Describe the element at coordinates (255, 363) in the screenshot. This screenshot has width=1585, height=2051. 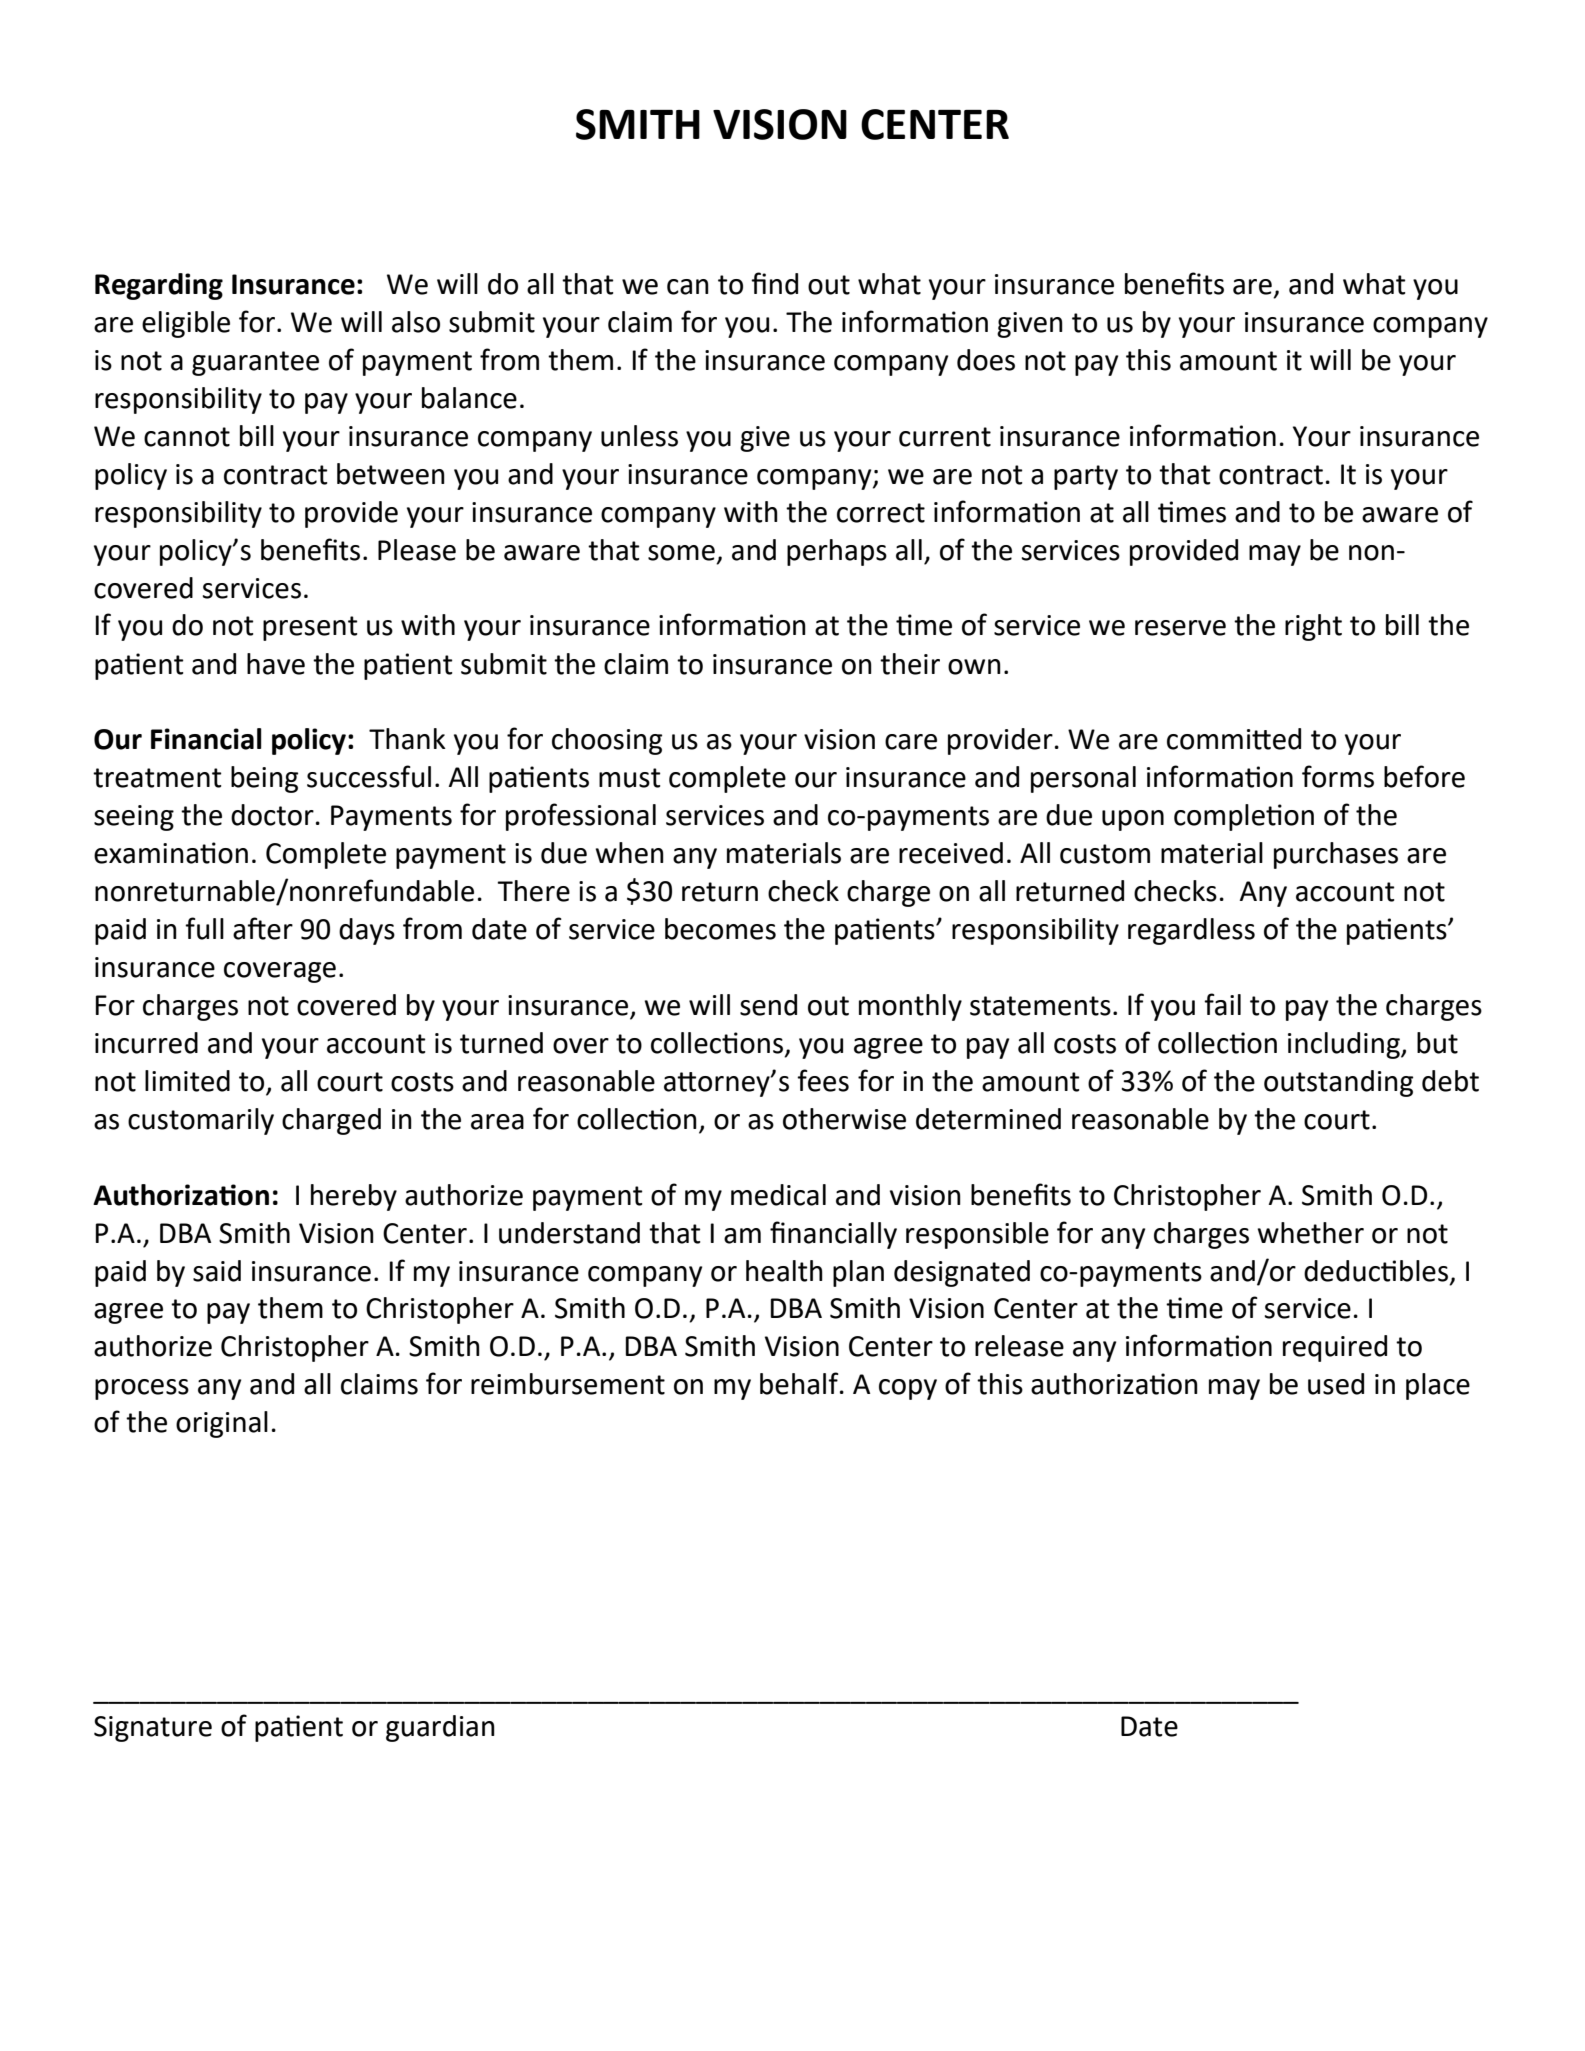
I see `guarantee` at that location.
